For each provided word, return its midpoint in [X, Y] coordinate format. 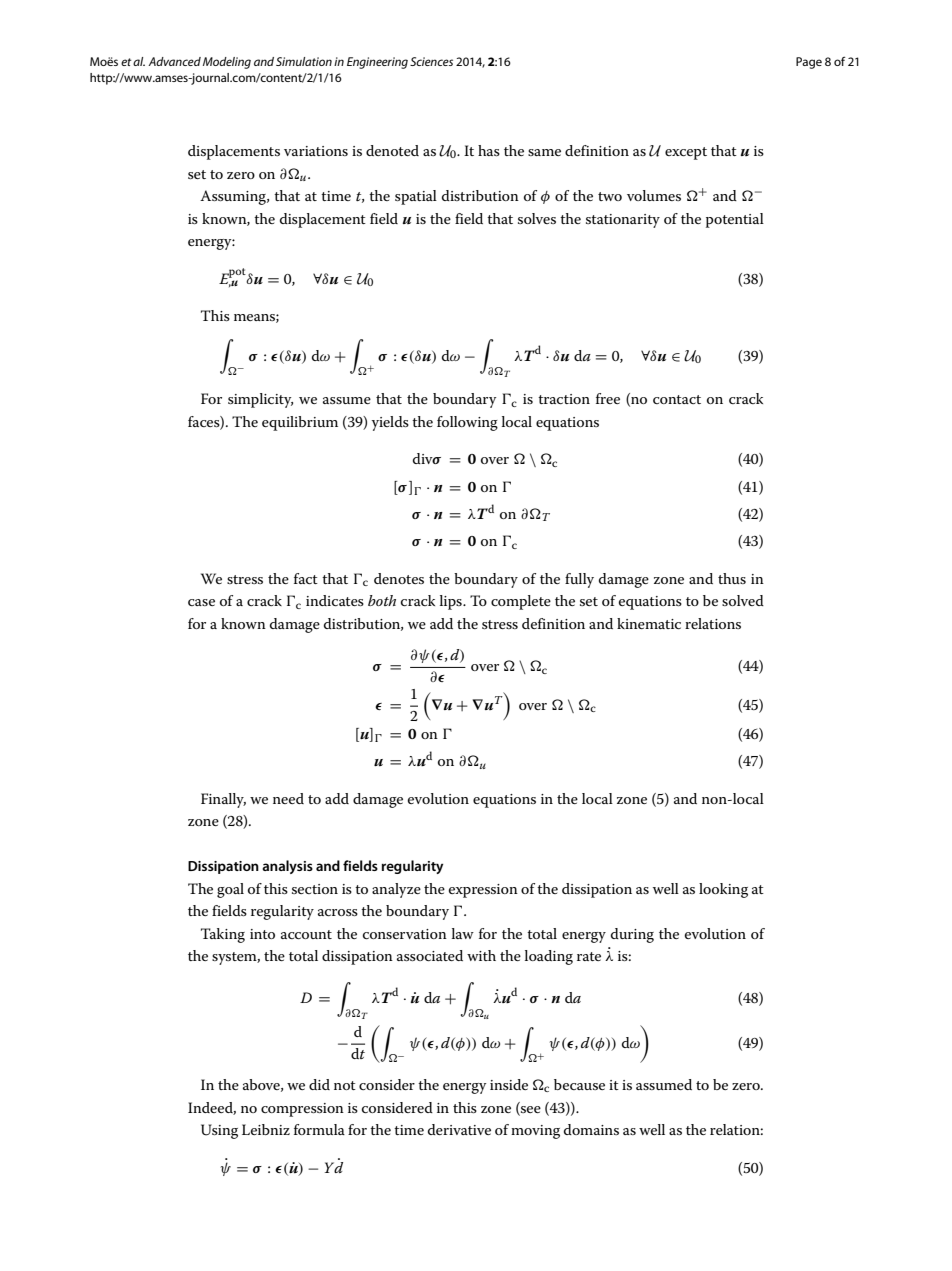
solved [743, 600]
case [201, 602]
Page [809, 63]
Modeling [227, 63]
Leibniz [266, 1129]
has [489, 150]
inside [509, 1084]
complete [521, 602]
